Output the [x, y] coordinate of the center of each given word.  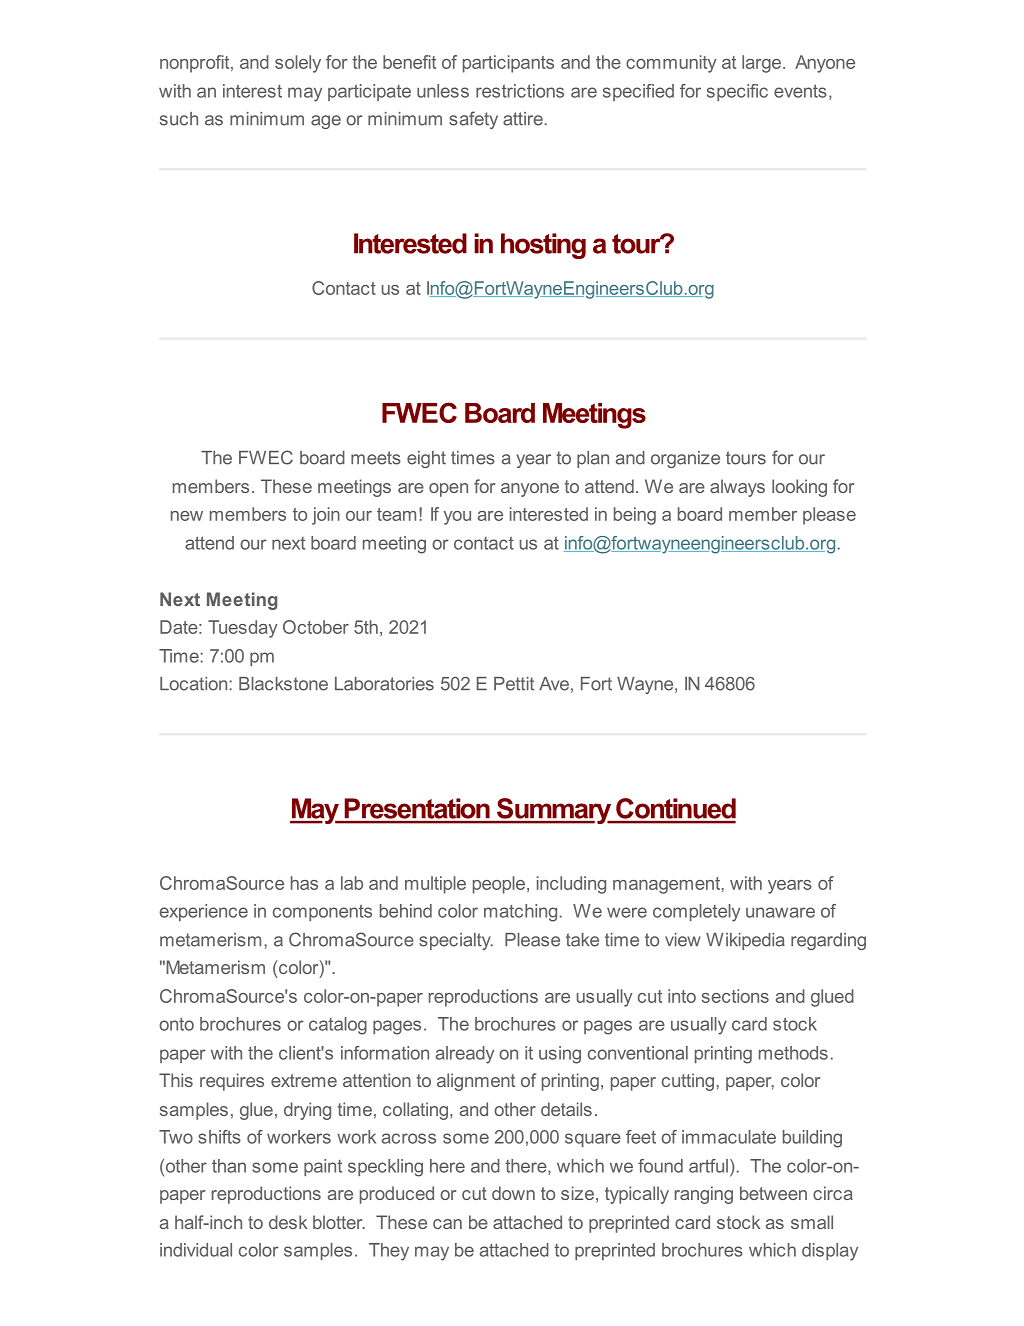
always [737, 488]
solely [298, 64]
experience [204, 912]
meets [376, 458]
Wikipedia [745, 941]
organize [685, 459]
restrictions [520, 91]
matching [520, 913]
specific [737, 92]
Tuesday [243, 629]
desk [288, 1222]
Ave [554, 684]
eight [426, 459]
